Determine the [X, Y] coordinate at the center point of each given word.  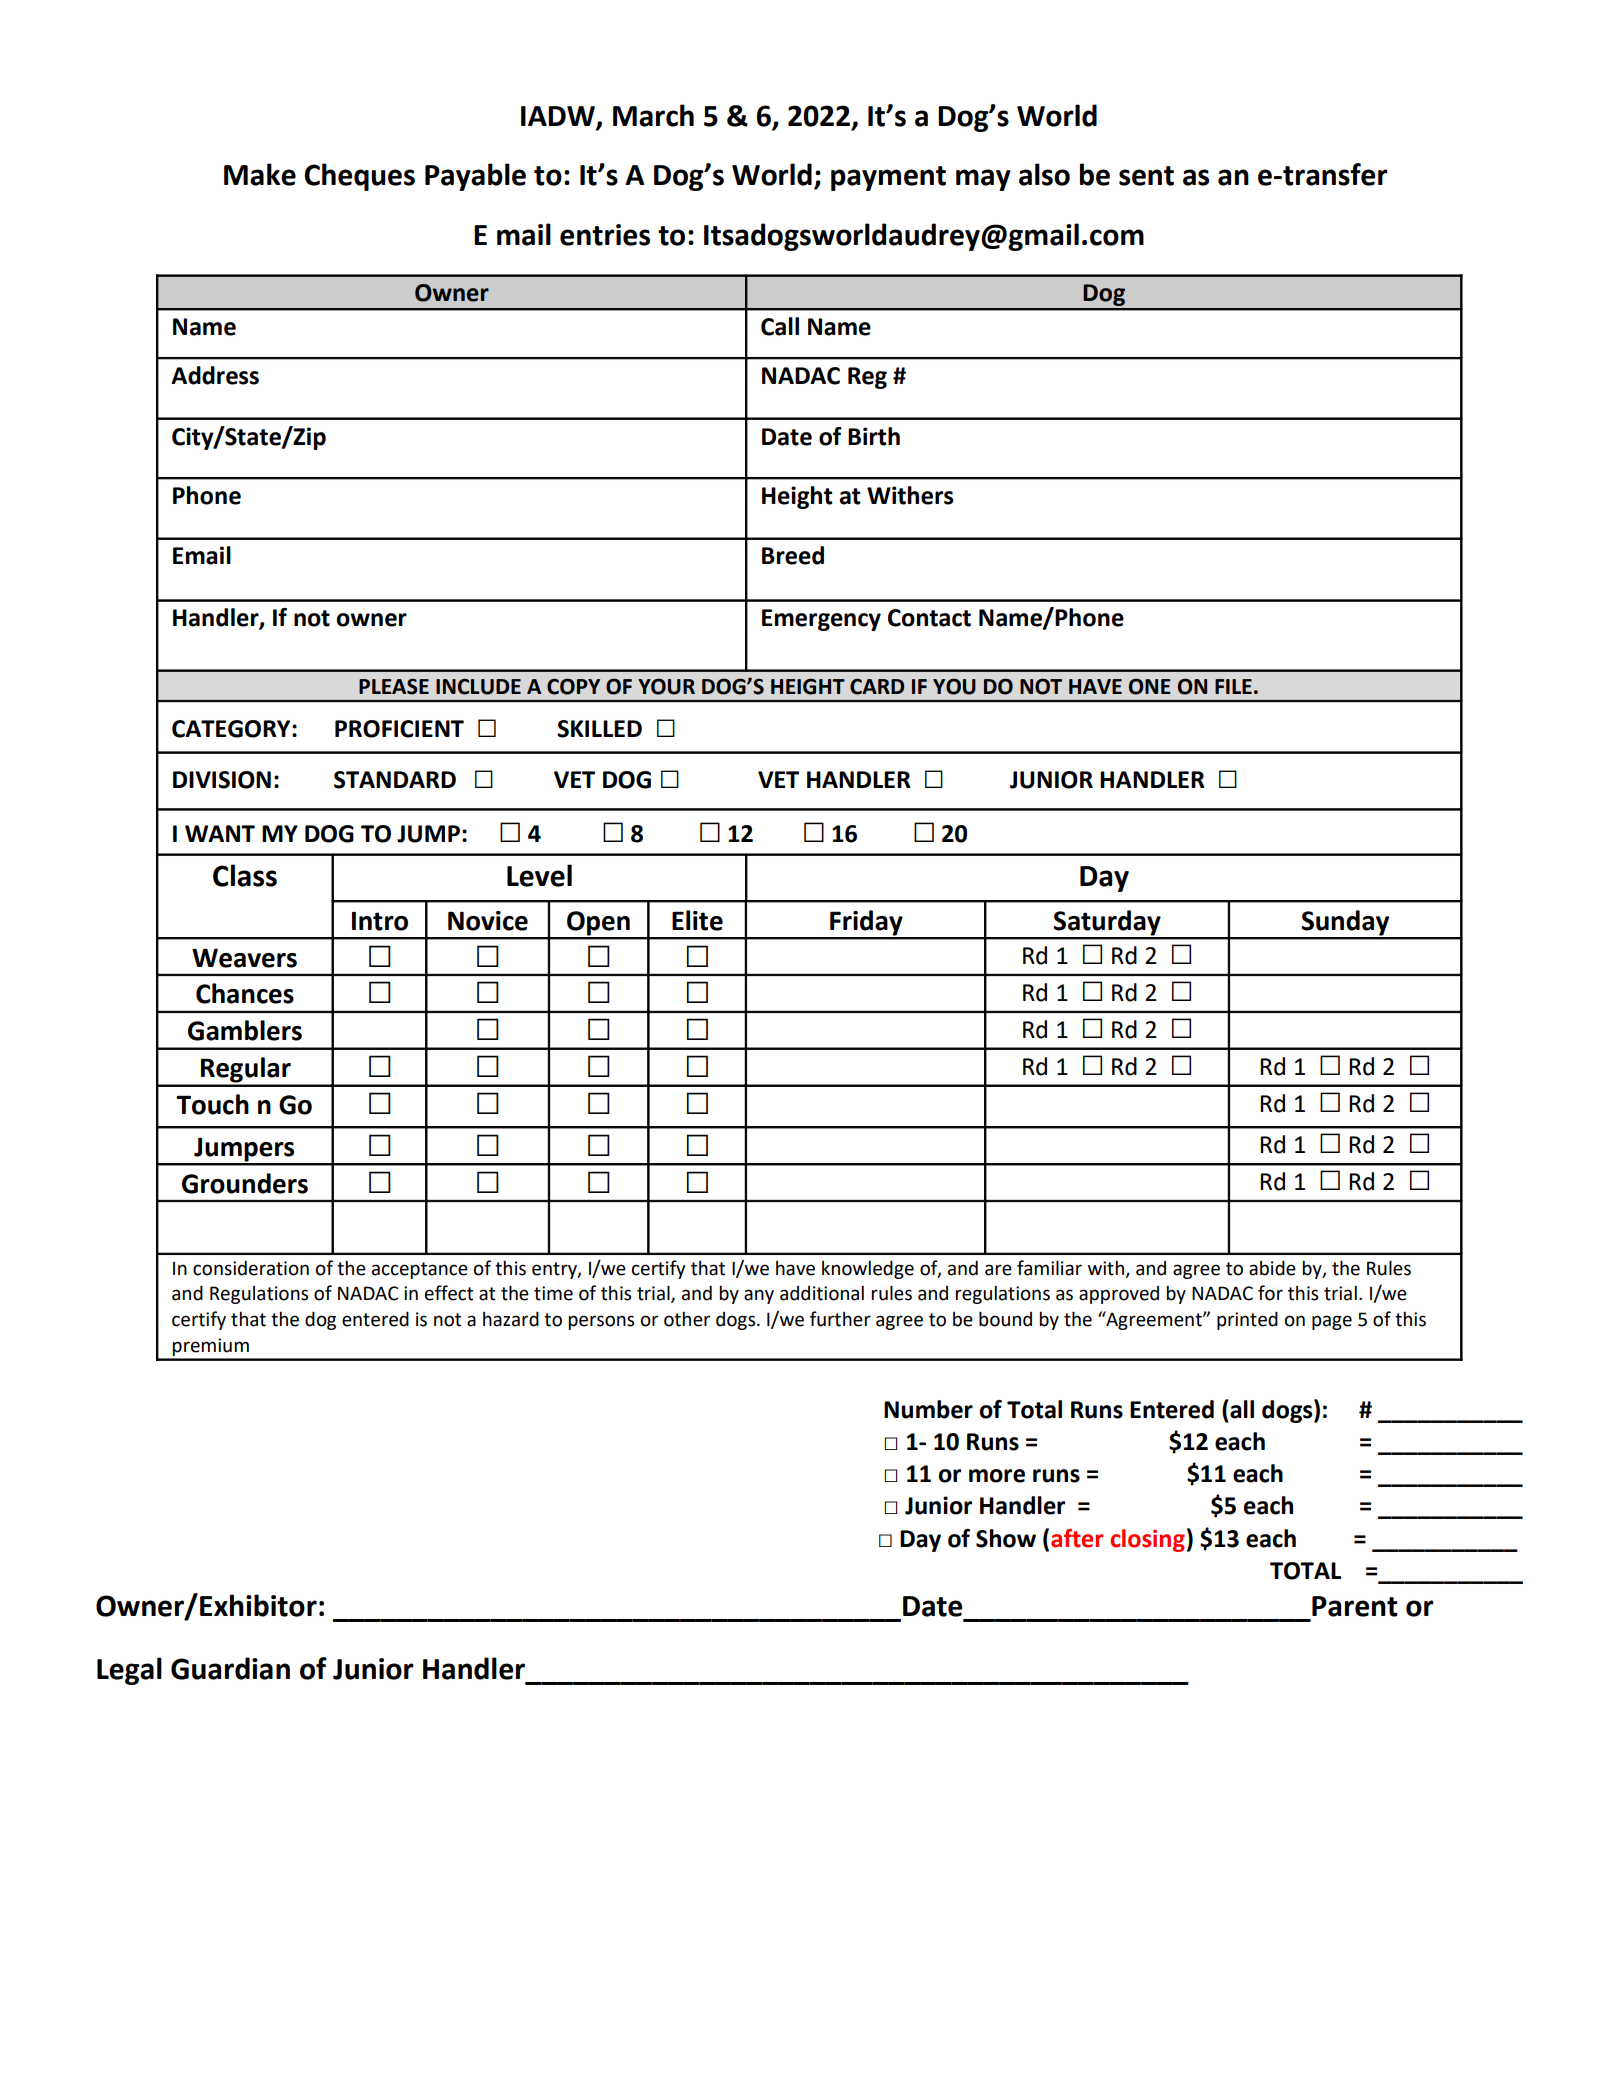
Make [260, 174]
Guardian [230, 1668]
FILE [1233, 686]
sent [1146, 176]
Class [245, 875]
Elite [697, 920]
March [653, 115]
